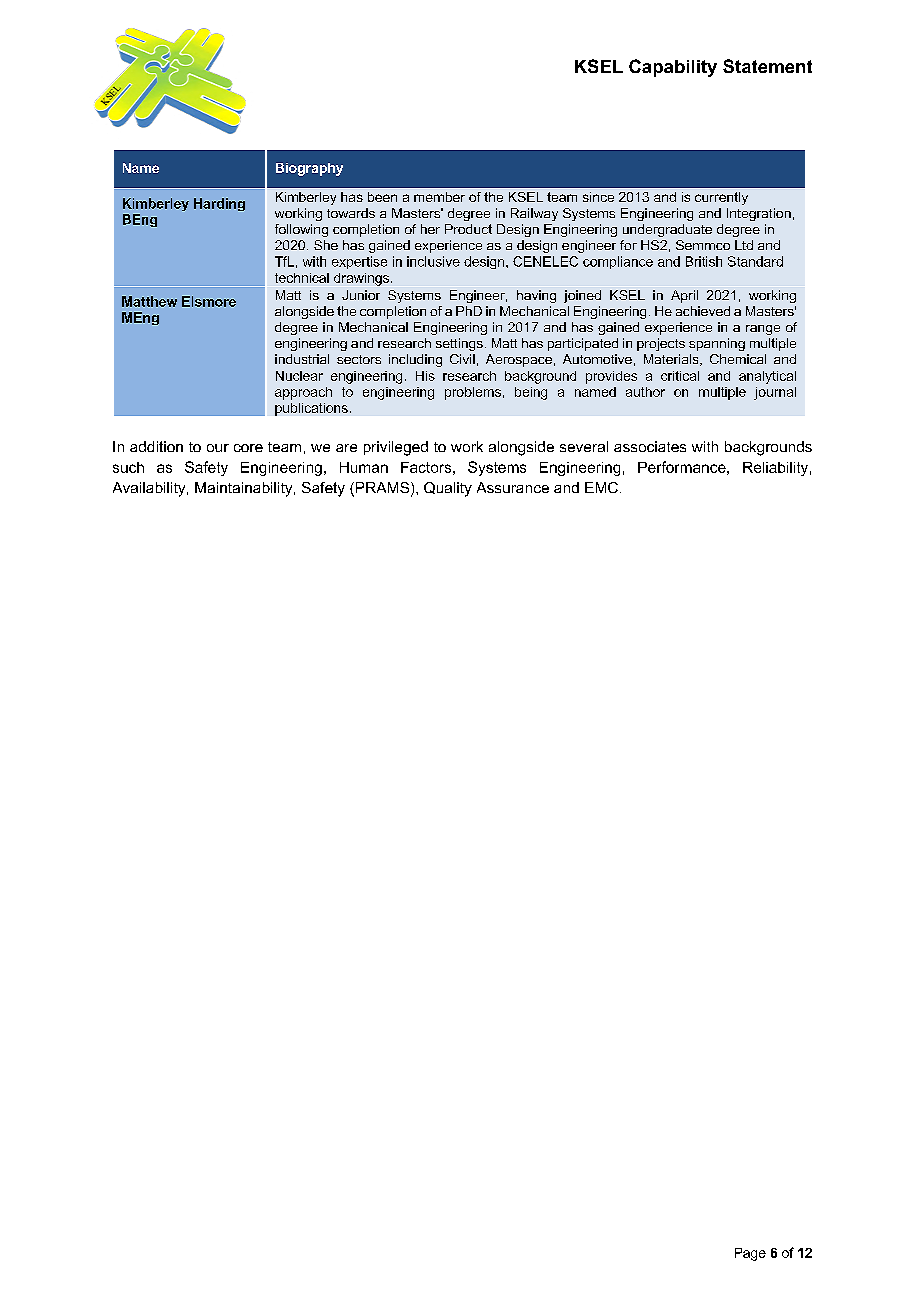  What do you see at coordinates (382, 489) in the document?
I see `PRAMS` at bounding box center [382, 489].
